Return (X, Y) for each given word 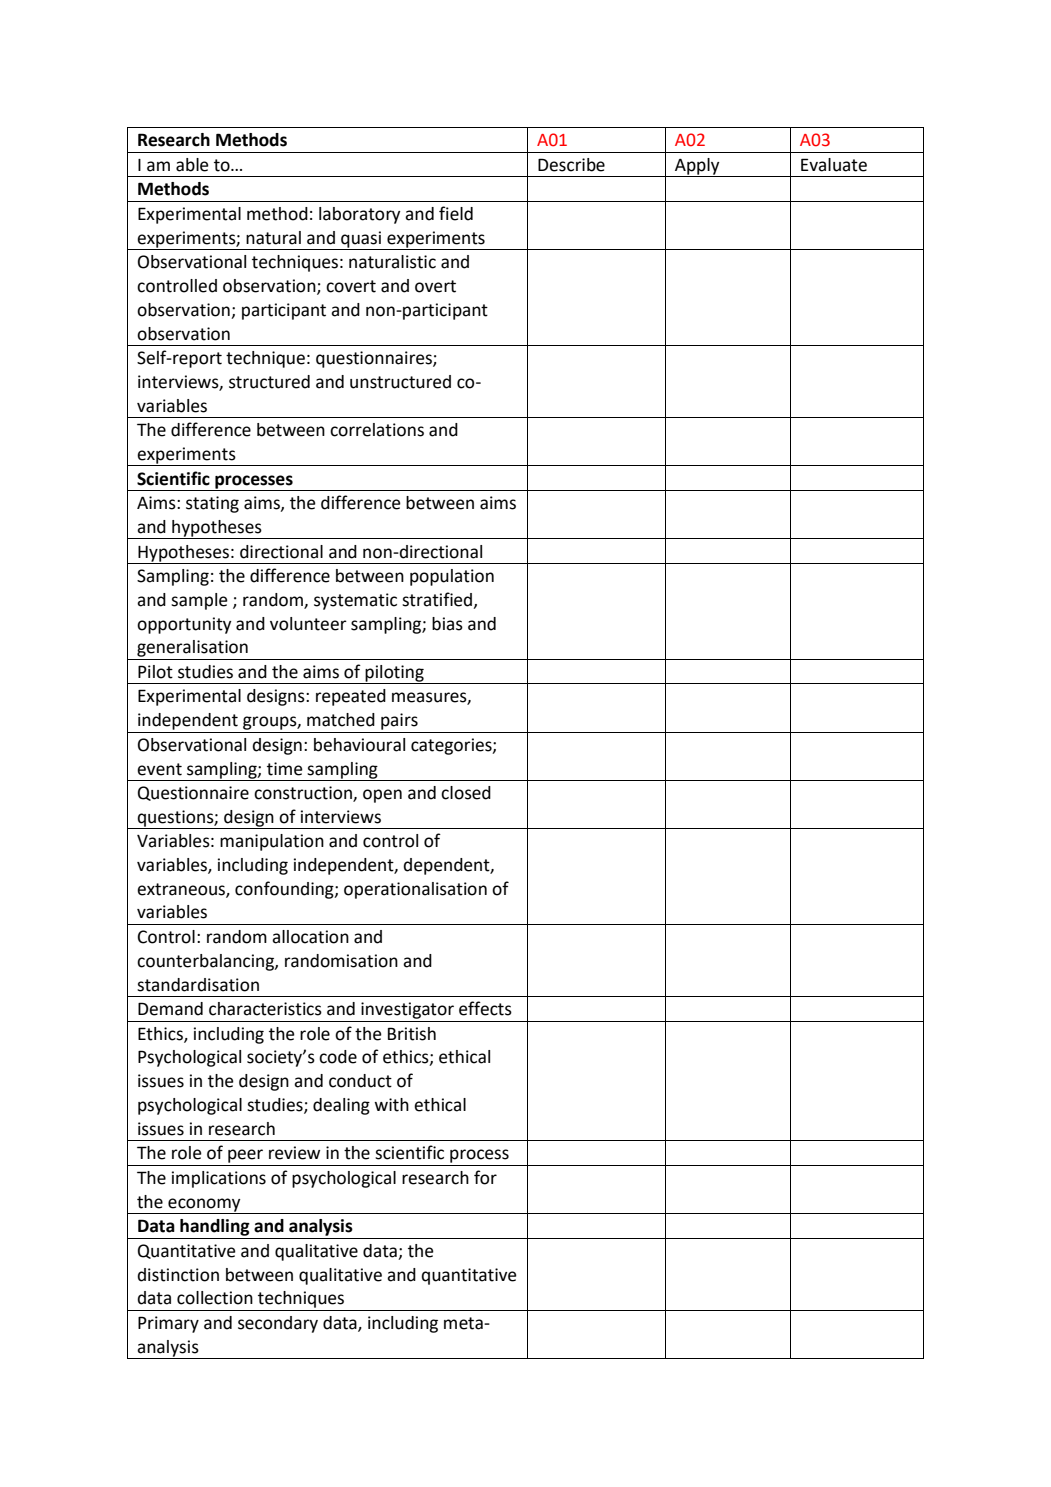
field (456, 213)
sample (199, 601)
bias (447, 624)
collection (215, 1298)
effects (485, 1008)
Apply (697, 167)
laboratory (359, 215)
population (452, 577)
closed (466, 793)
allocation (310, 937)
